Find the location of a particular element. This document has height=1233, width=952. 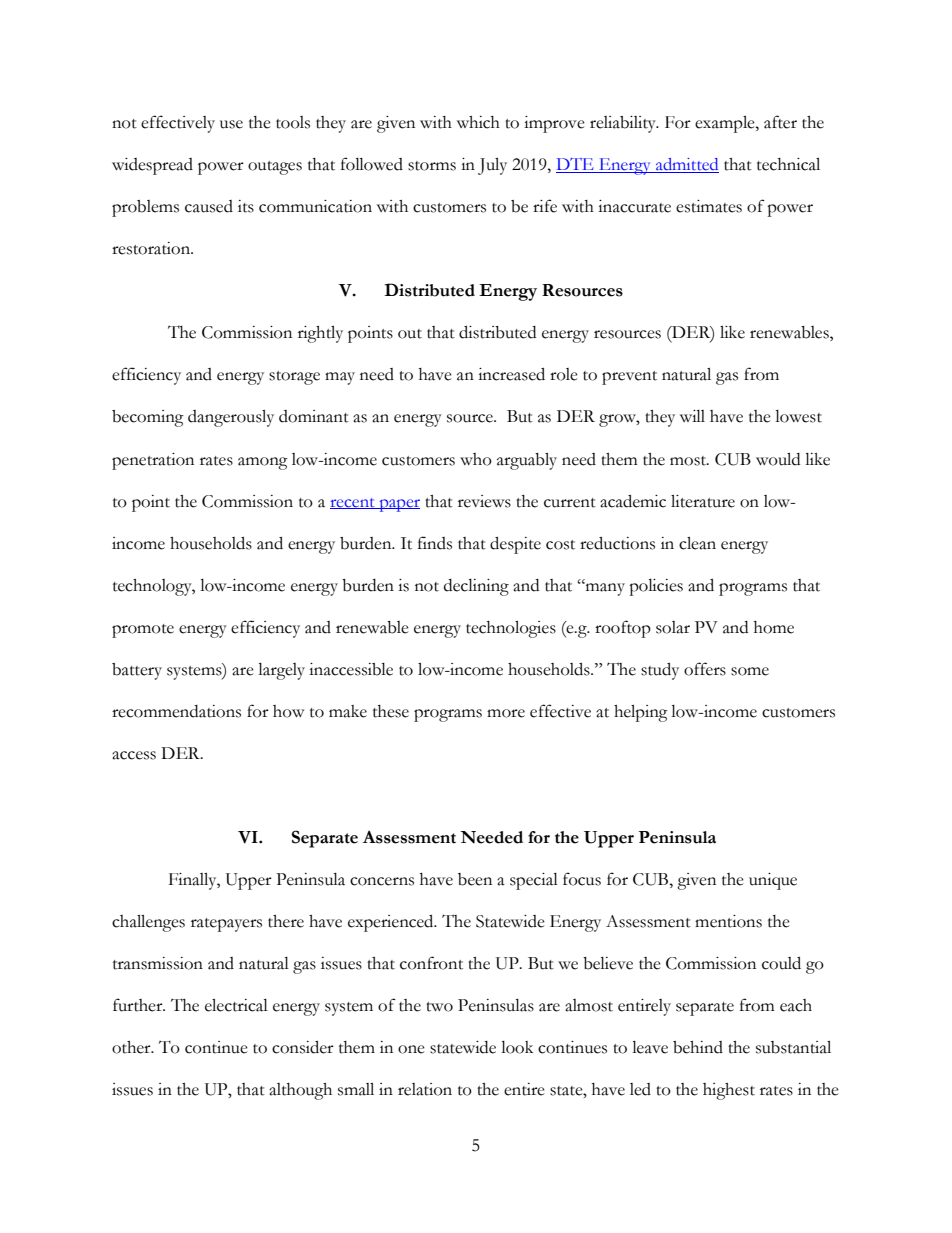

ratepayers is located at coordinates (226, 925).
